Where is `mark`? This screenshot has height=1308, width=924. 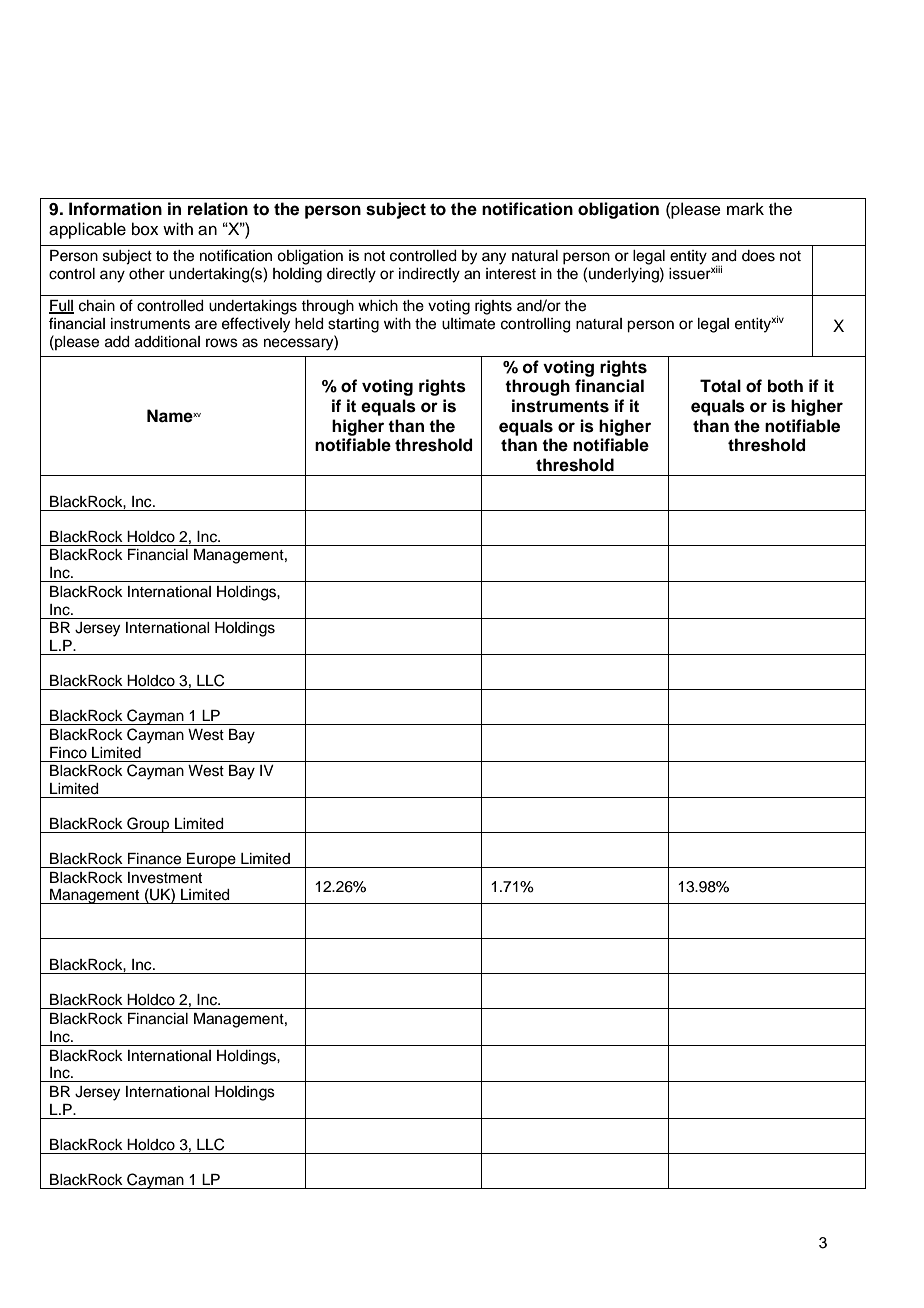 mark is located at coordinates (745, 209).
